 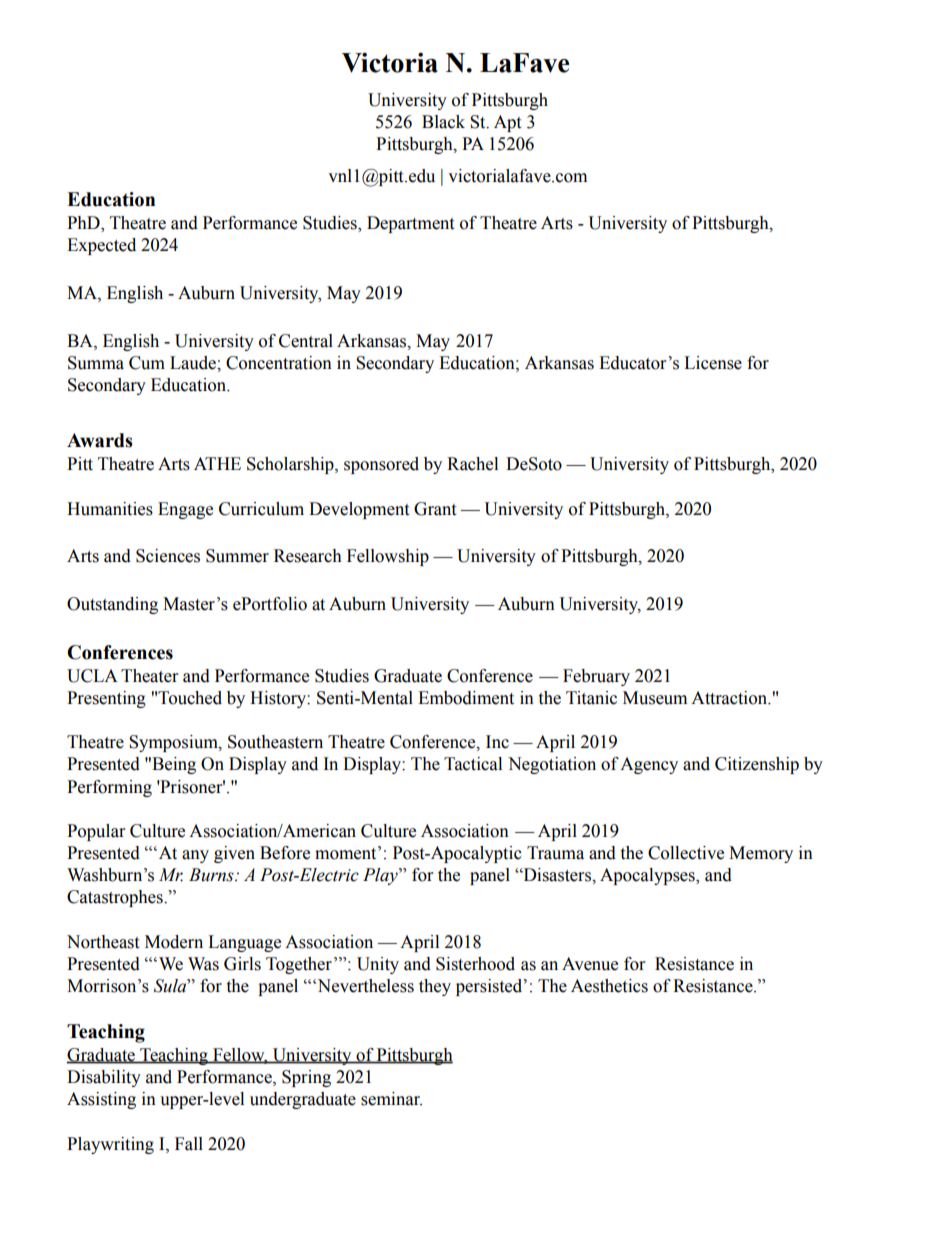 What do you see at coordinates (101, 246) in the screenshot?
I see `Expected` at bounding box center [101, 246].
